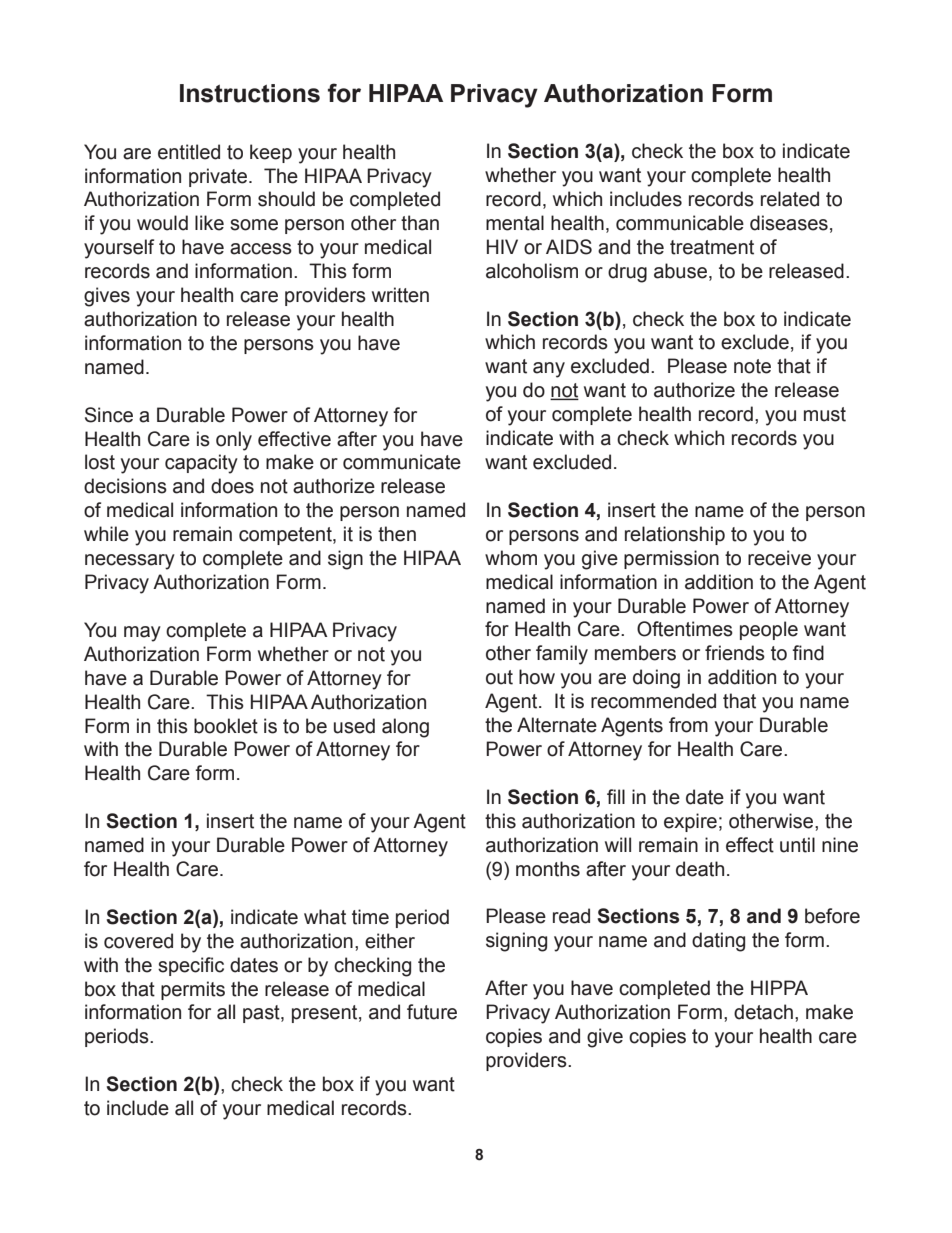 The width and height of the image is (952, 1233). What do you see at coordinates (402, 462) in the image?
I see `communicate` at bounding box center [402, 462].
